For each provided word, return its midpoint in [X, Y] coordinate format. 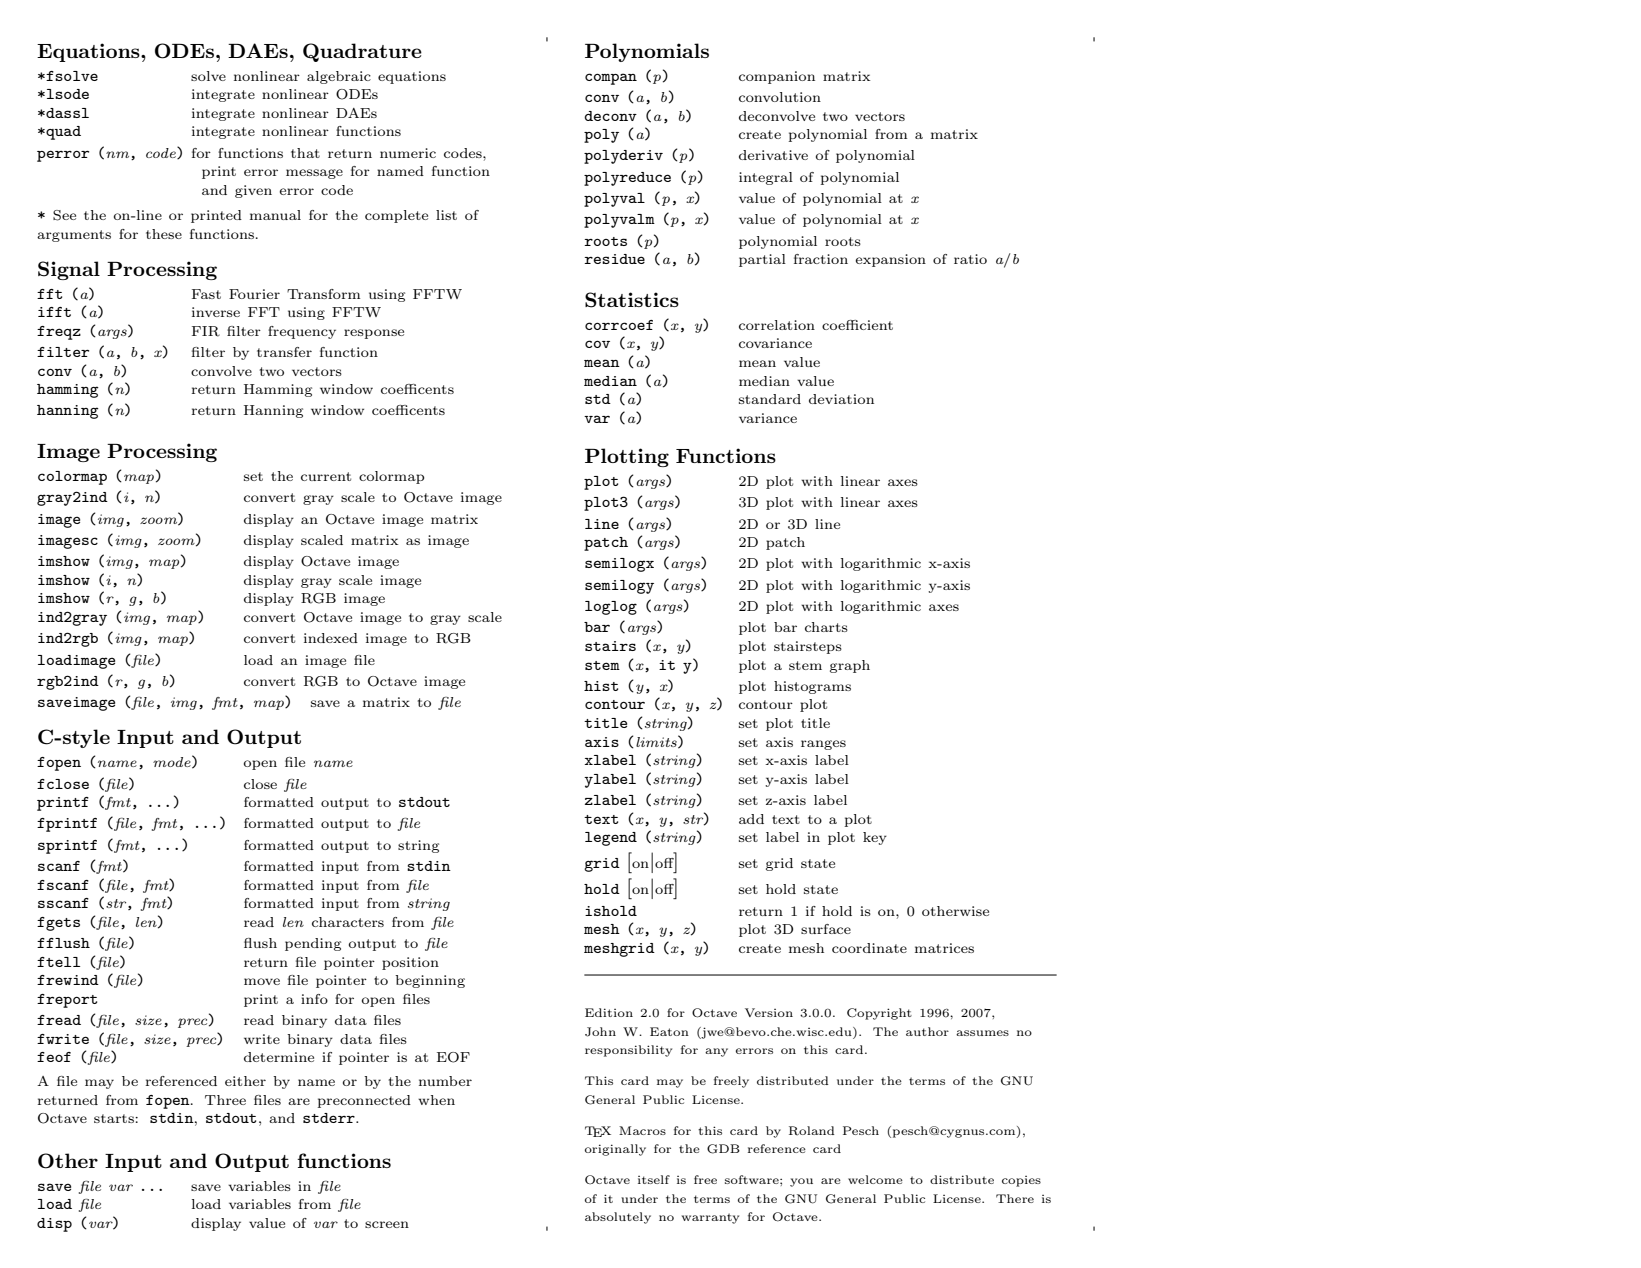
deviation [841, 399]
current [326, 476]
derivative [773, 155]
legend [611, 839]
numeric [408, 153]
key [875, 838]
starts [115, 1118]
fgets [58, 924]
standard [770, 399]
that [305, 153]
